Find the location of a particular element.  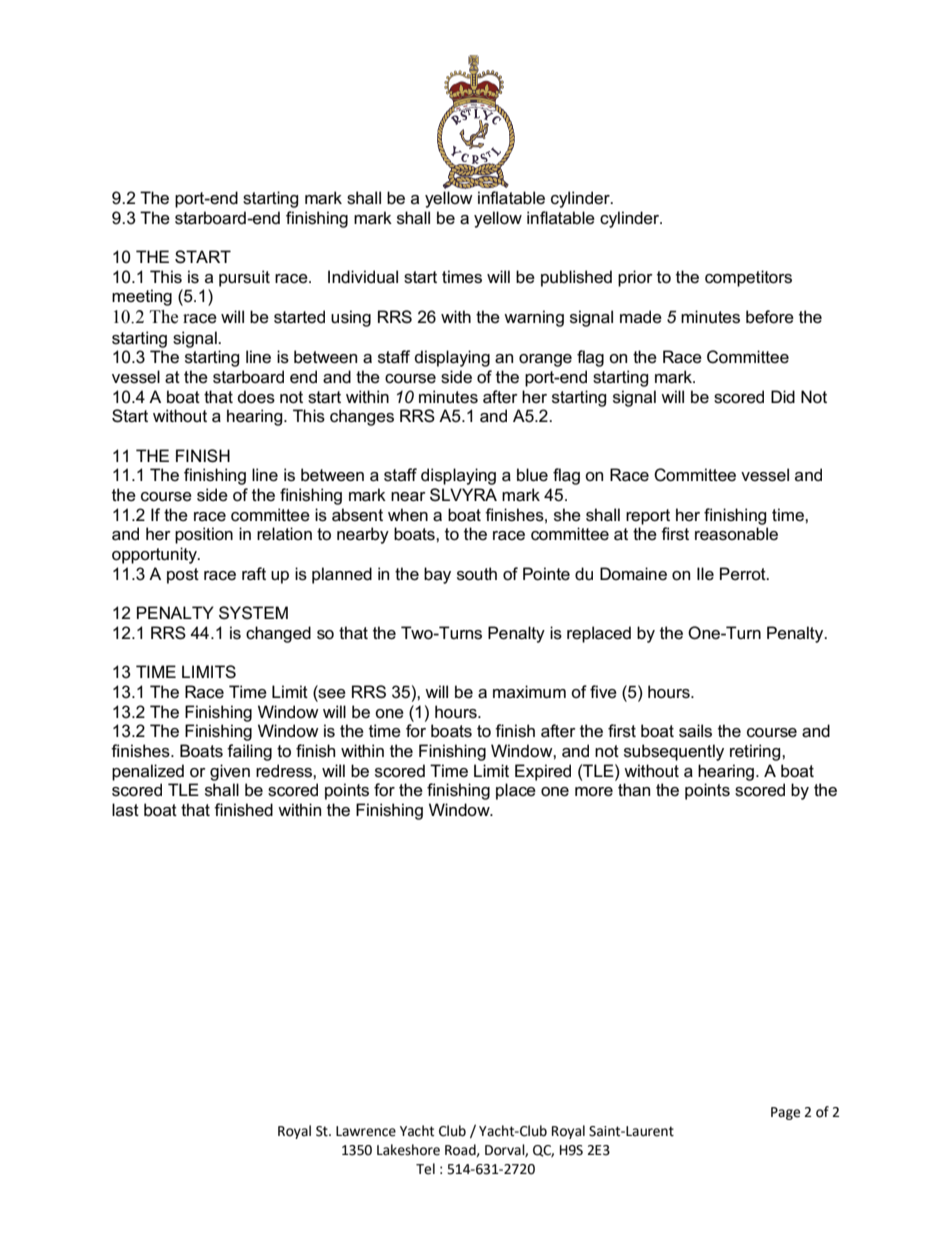

competitors is located at coordinates (748, 278).
